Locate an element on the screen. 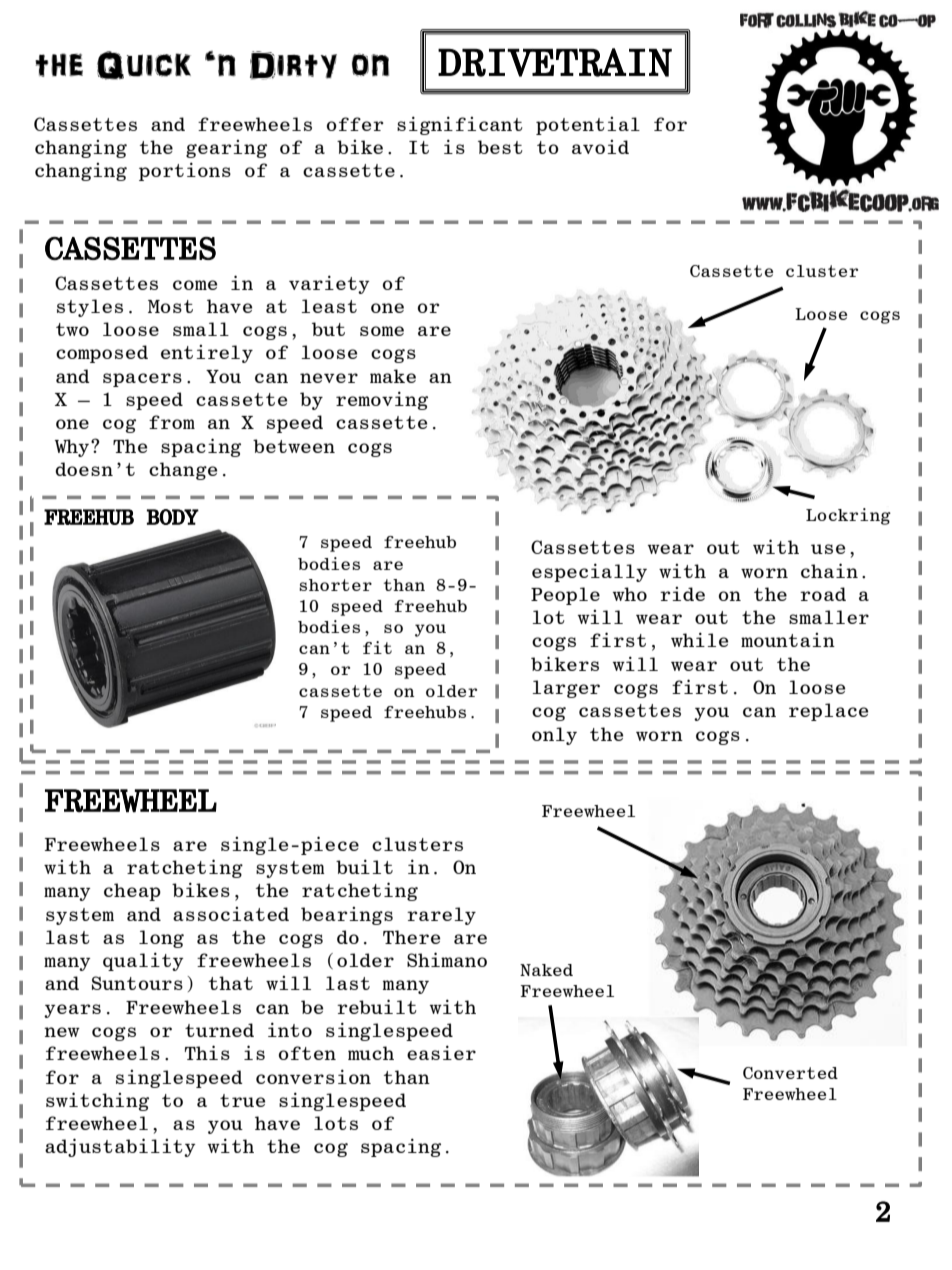  cheap is located at coordinates (132, 892).
